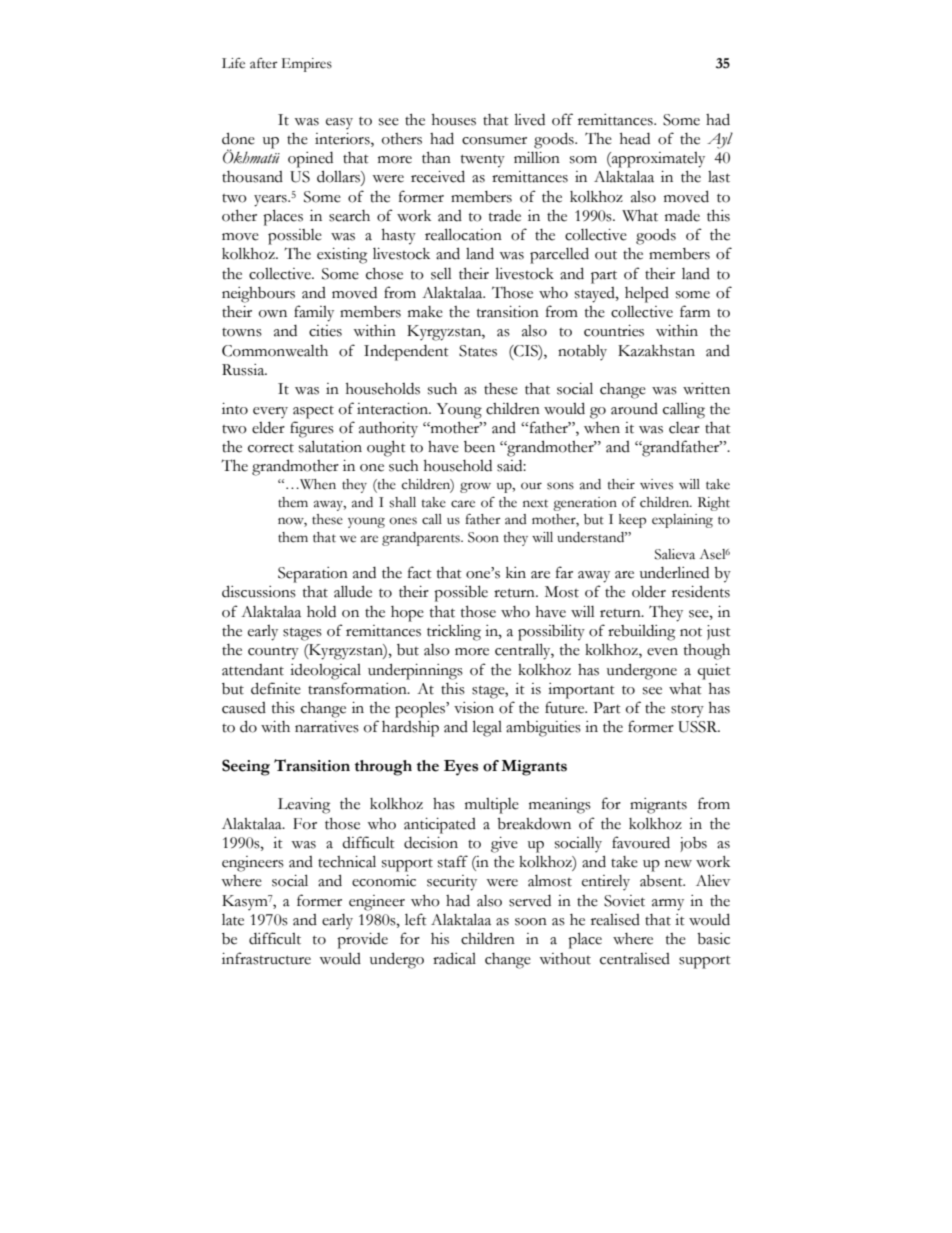 Image resolution: width=952 pixels, height=1233 pixels. I want to click on head, so click(635, 139).
